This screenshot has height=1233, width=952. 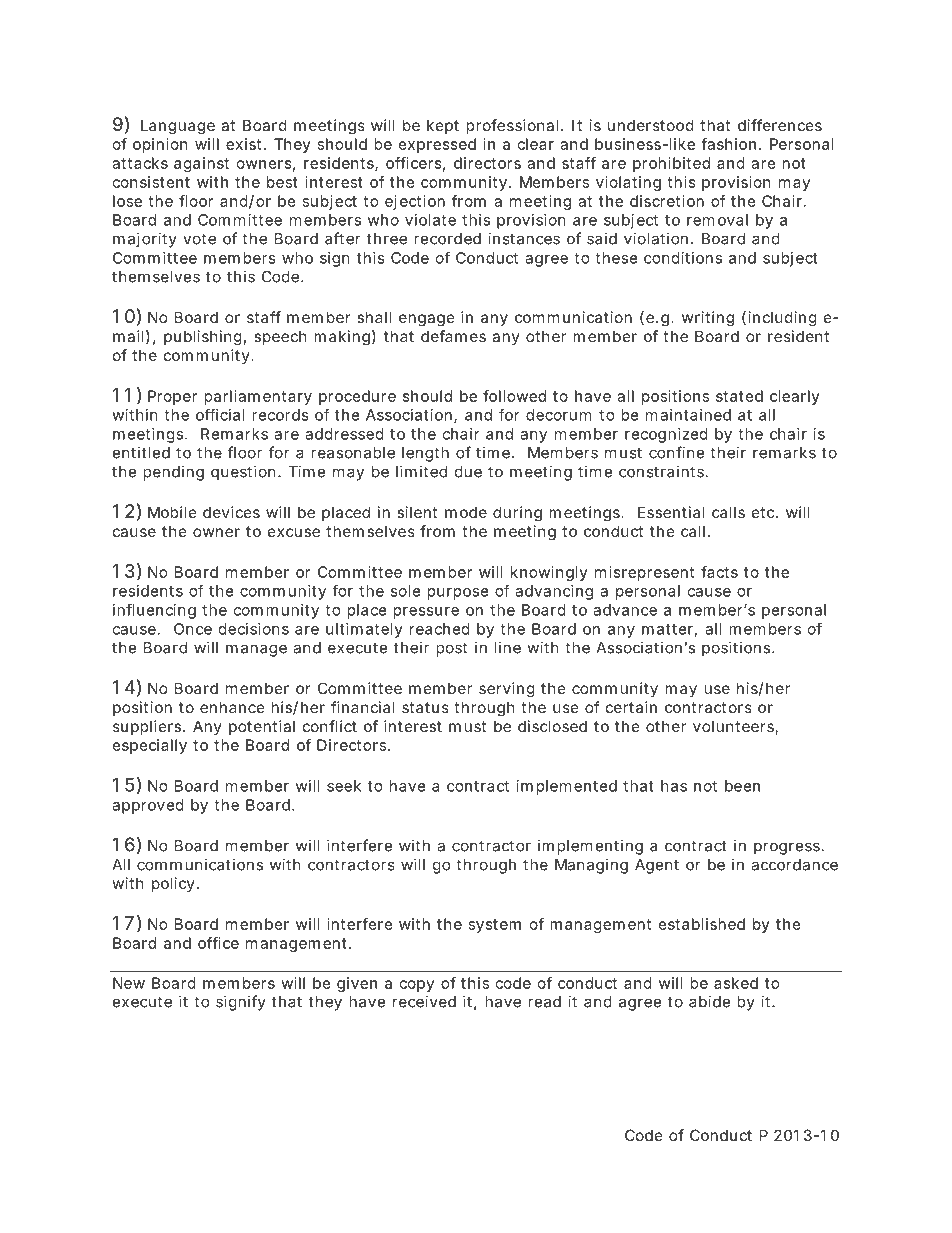 What do you see at coordinates (688, 415) in the screenshot?
I see `maintained` at bounding box center [688, 415].
